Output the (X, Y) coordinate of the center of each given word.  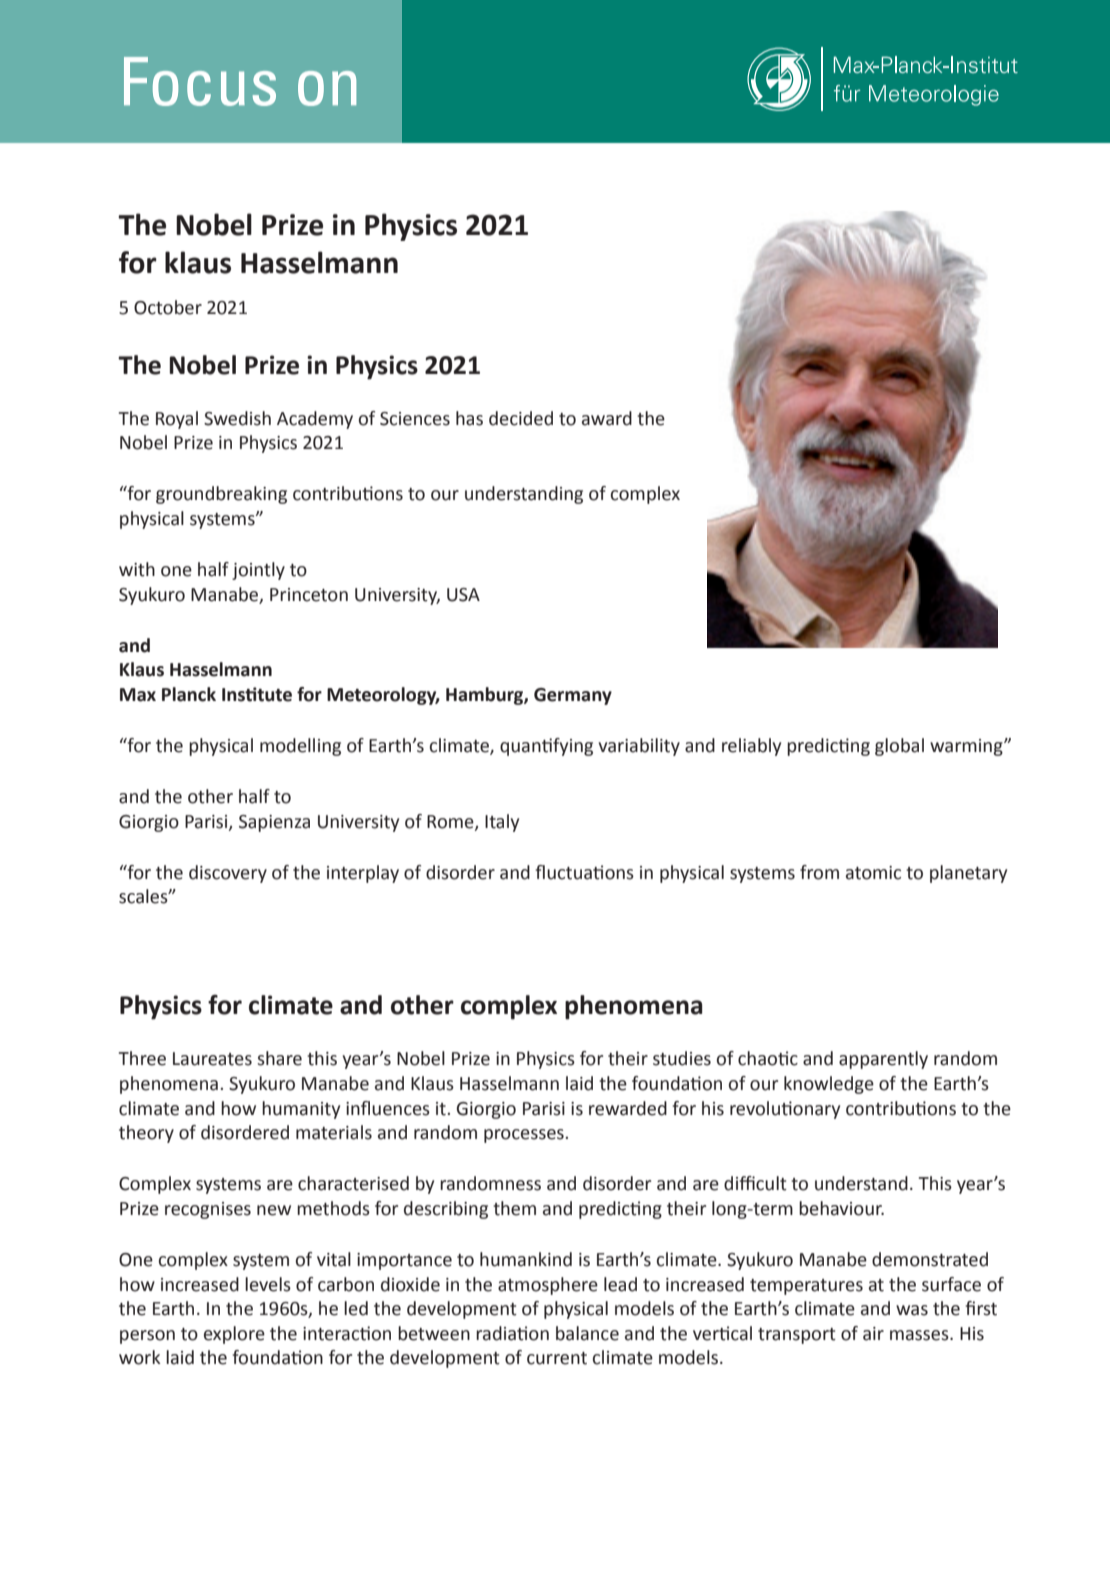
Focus (200, 81)
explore (234, 1335)
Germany (573, 696)
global (899, 747)
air (873, 1334)
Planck (189, 694)
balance (587, 1333)
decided (521, 418)
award (607, 418)
